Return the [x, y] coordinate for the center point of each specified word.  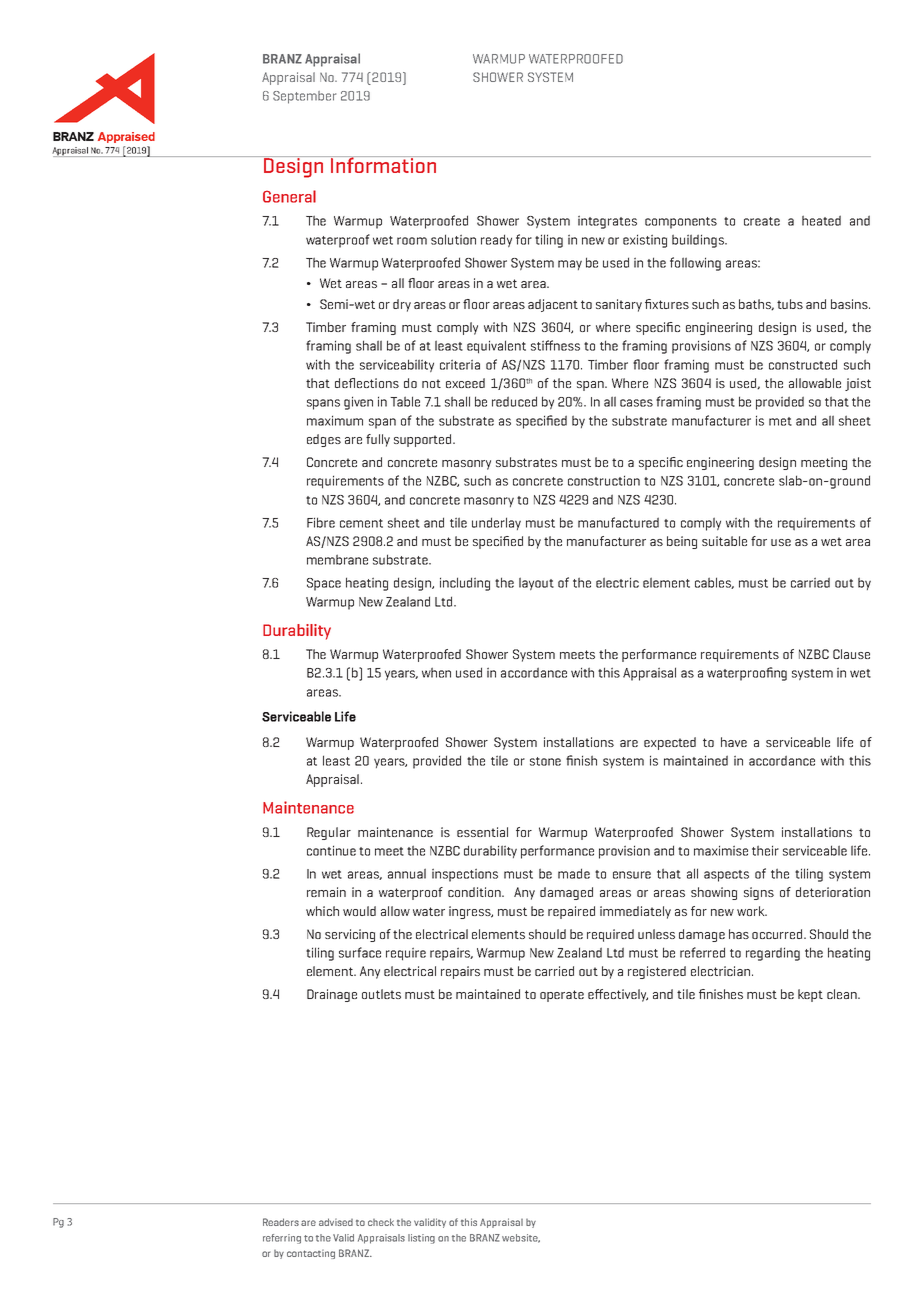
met [780, 421]
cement [361, 523]
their [765, 850]
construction [604, 480]
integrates [607, 222]
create [762, 221]
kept [810, 995]
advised [336, 1222]
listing [421, 1239]
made [574, 873]
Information [383, 164]
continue [331, 850]
